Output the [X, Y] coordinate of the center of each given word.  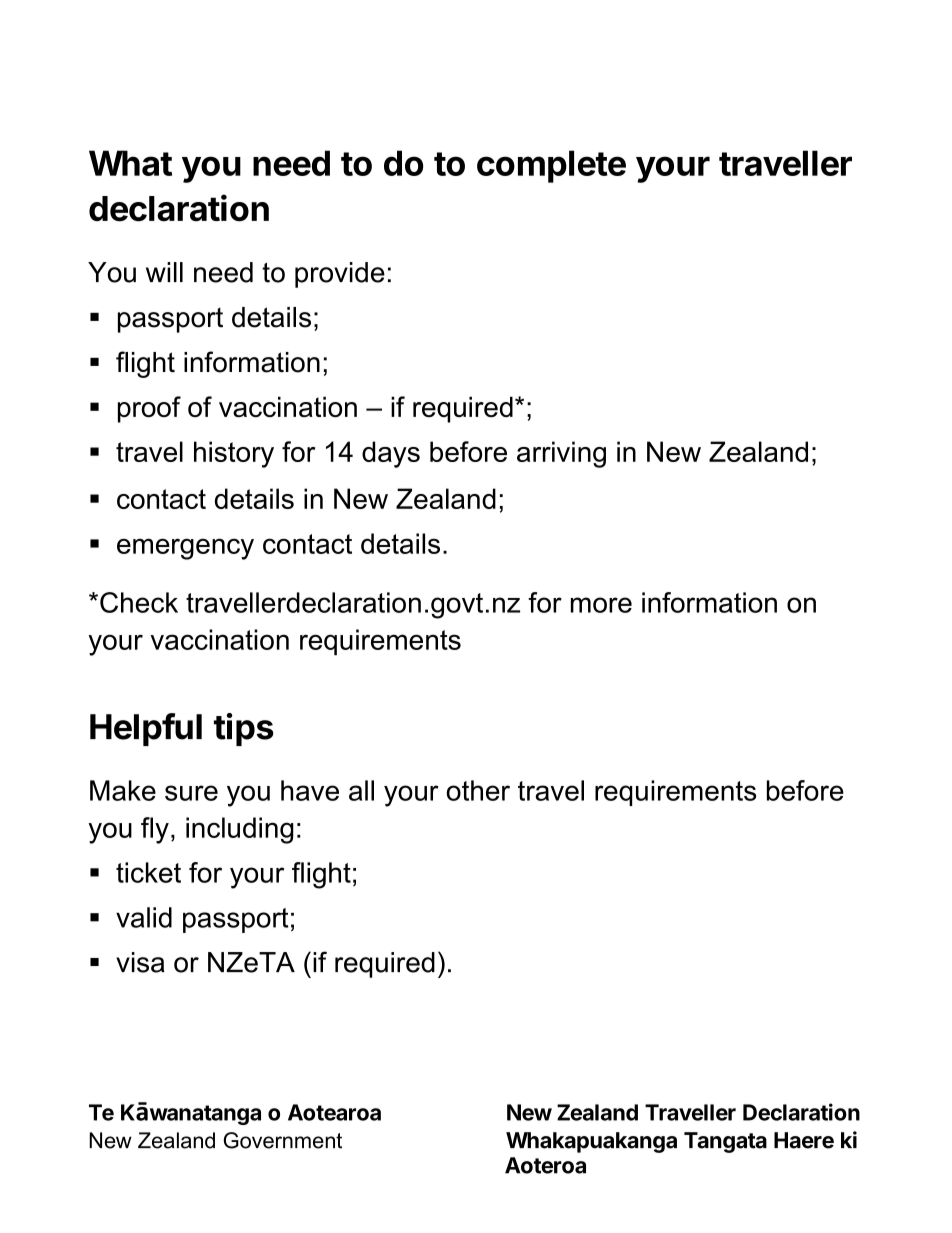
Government [282, 1140]
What [130, 163]
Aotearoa [334, 1112]
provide [340, 275]
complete [551, 166]
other [478, 790]
